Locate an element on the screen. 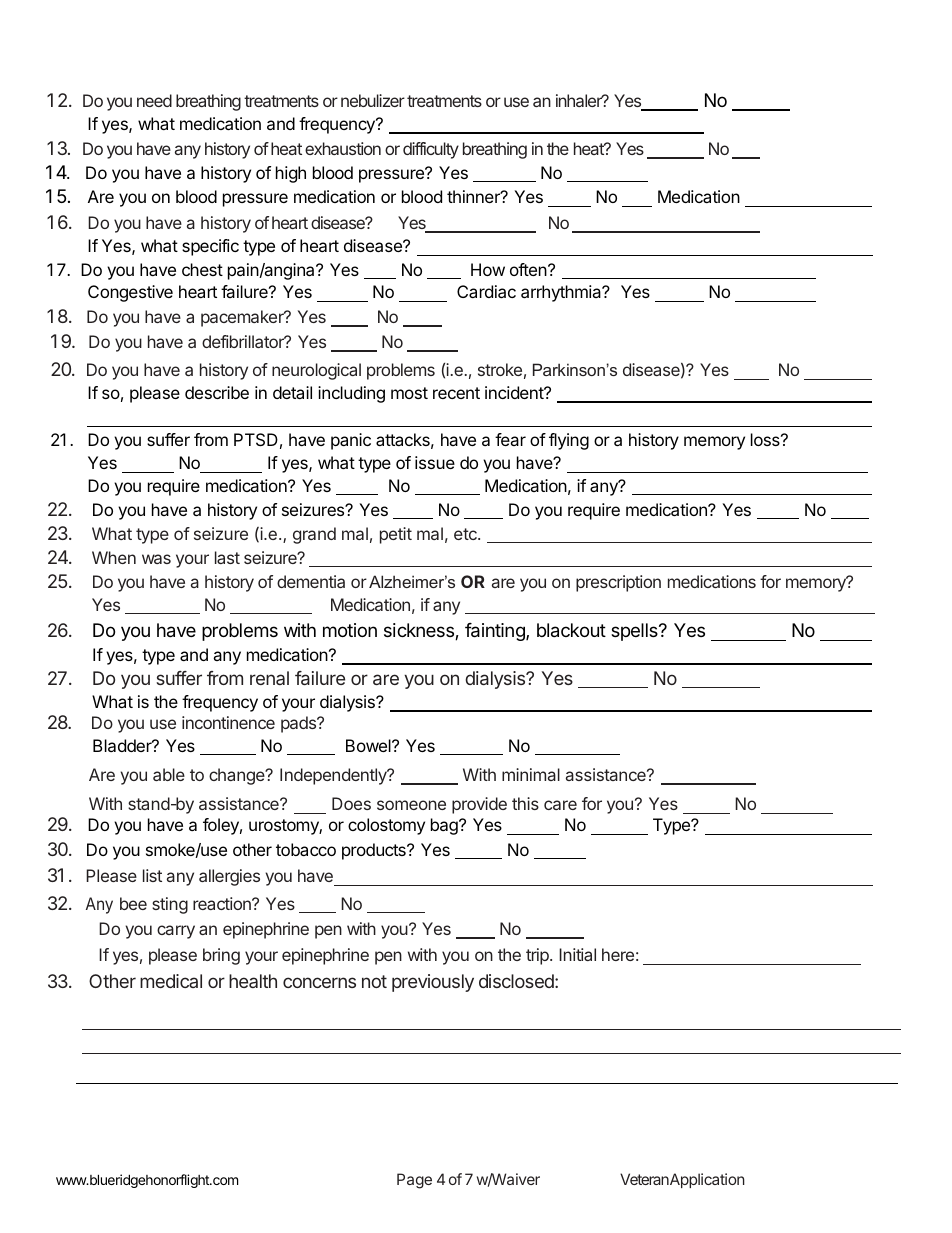  panic is located at coordinates (351, 441).
